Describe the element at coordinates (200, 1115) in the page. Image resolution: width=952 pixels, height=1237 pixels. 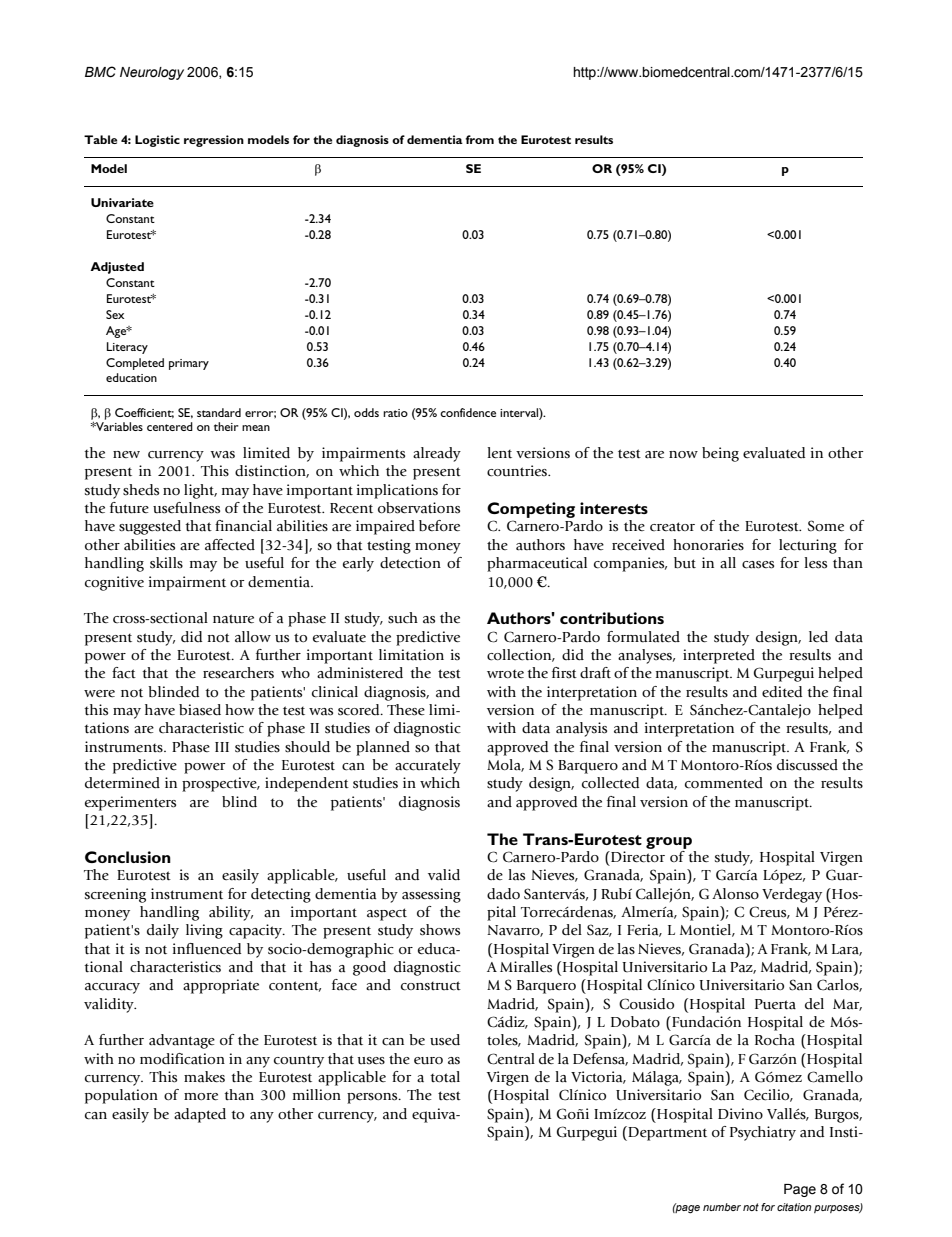
I see `adapted` at that location.
